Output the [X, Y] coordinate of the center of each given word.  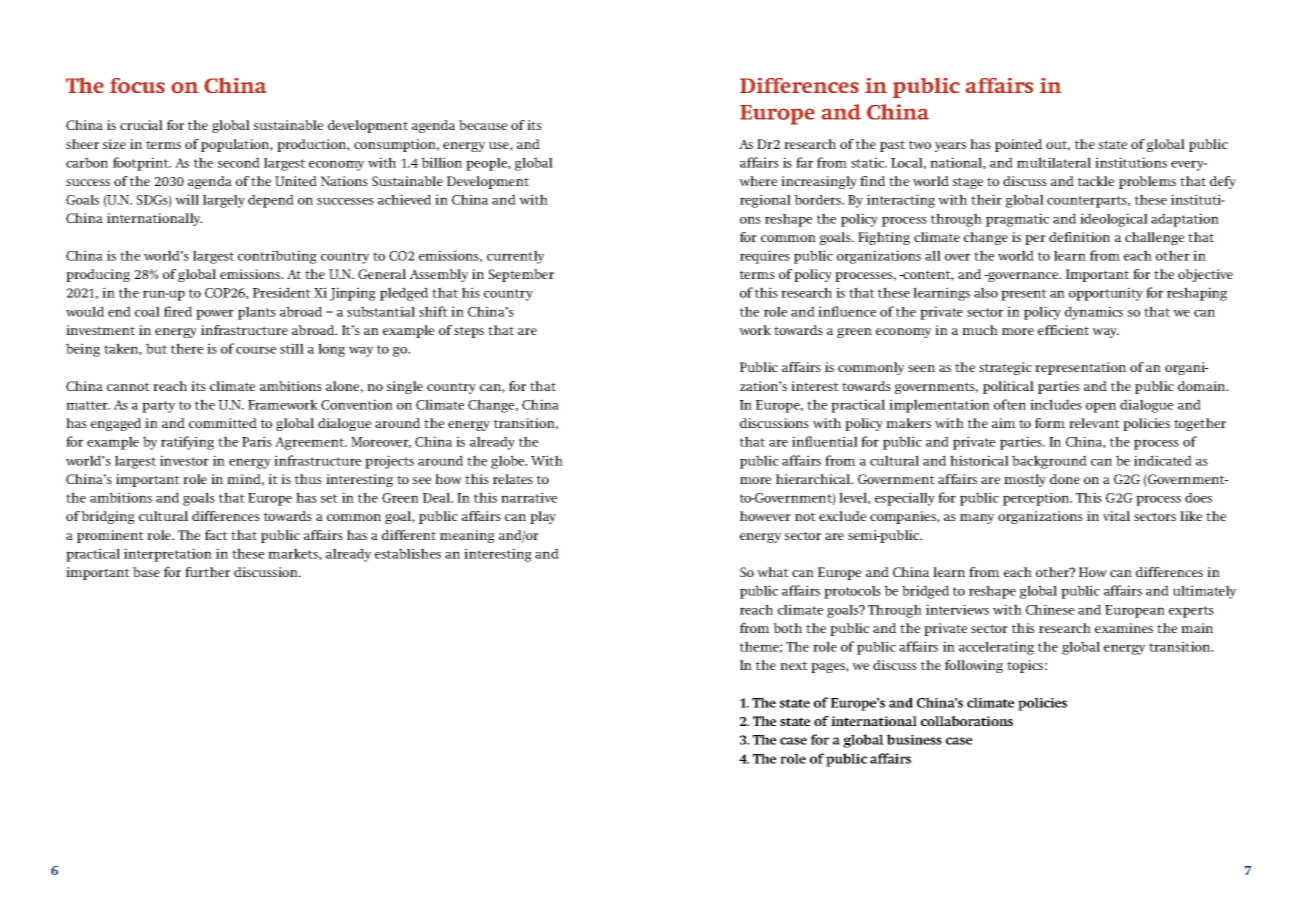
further [207, 572]
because [483, 125]
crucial [141, 125]
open [1101, 407]
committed [223, 423]
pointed [1018, 145]
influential [825, 441]
